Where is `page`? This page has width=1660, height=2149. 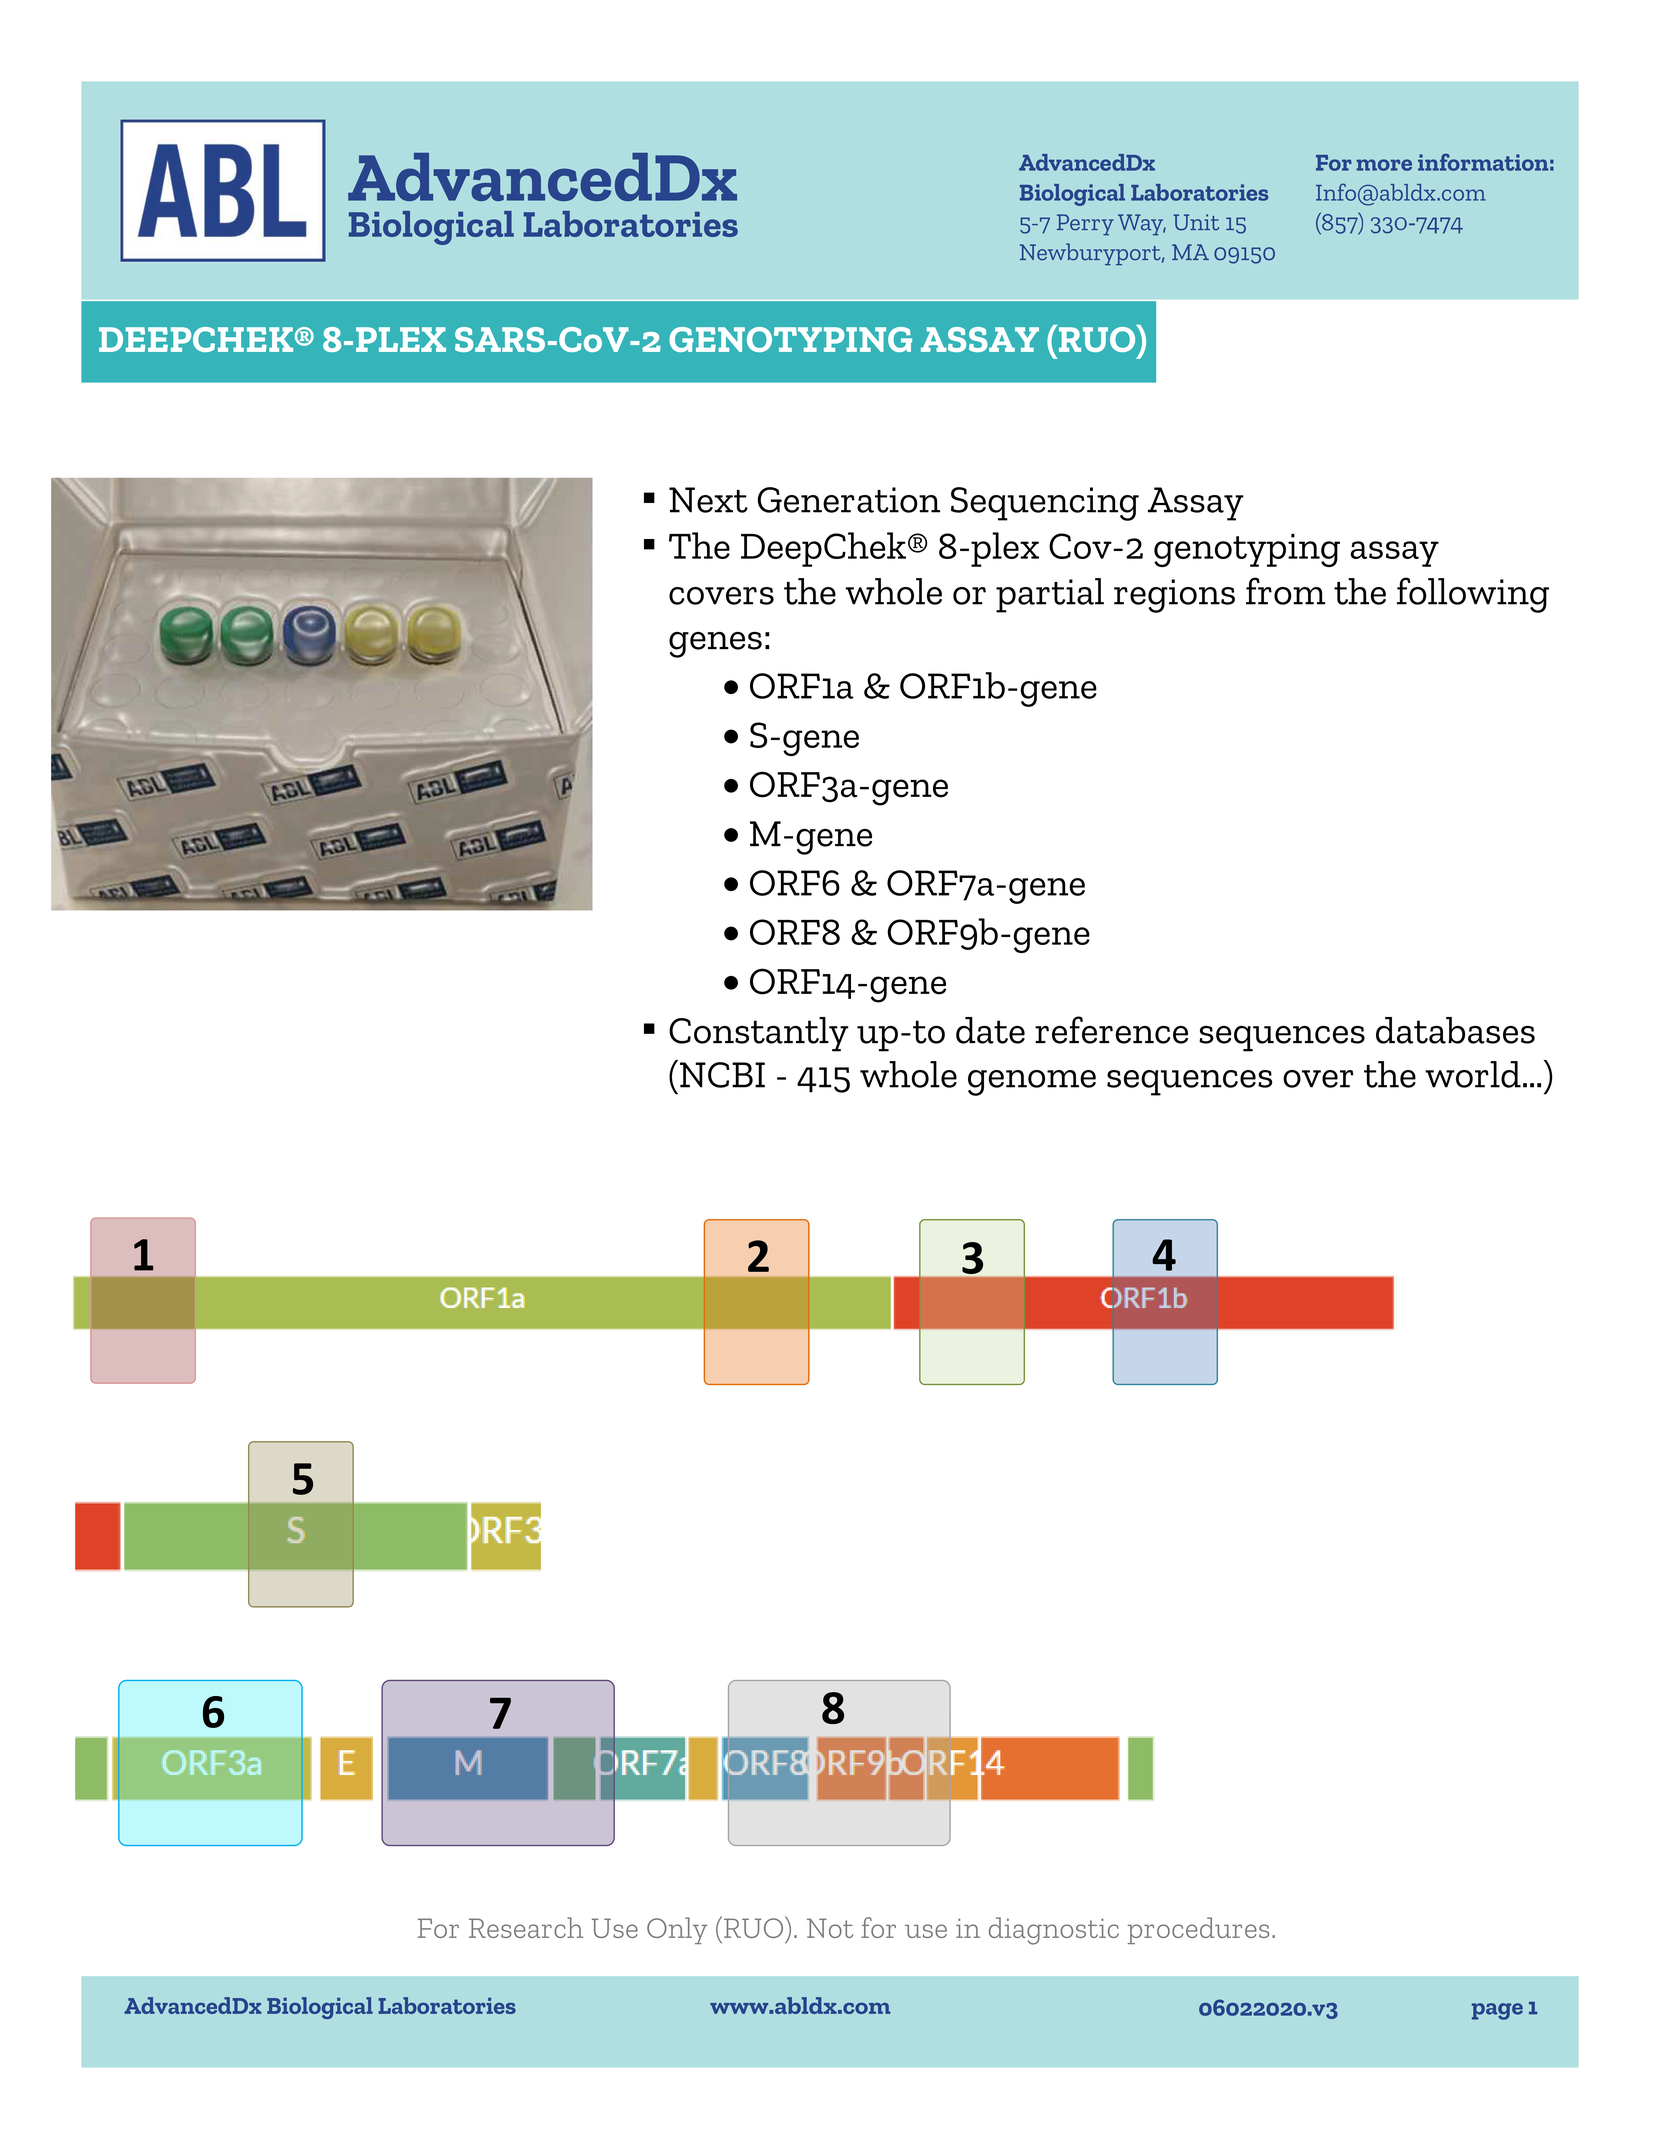
page is located at coordinates (1497, 2011).
